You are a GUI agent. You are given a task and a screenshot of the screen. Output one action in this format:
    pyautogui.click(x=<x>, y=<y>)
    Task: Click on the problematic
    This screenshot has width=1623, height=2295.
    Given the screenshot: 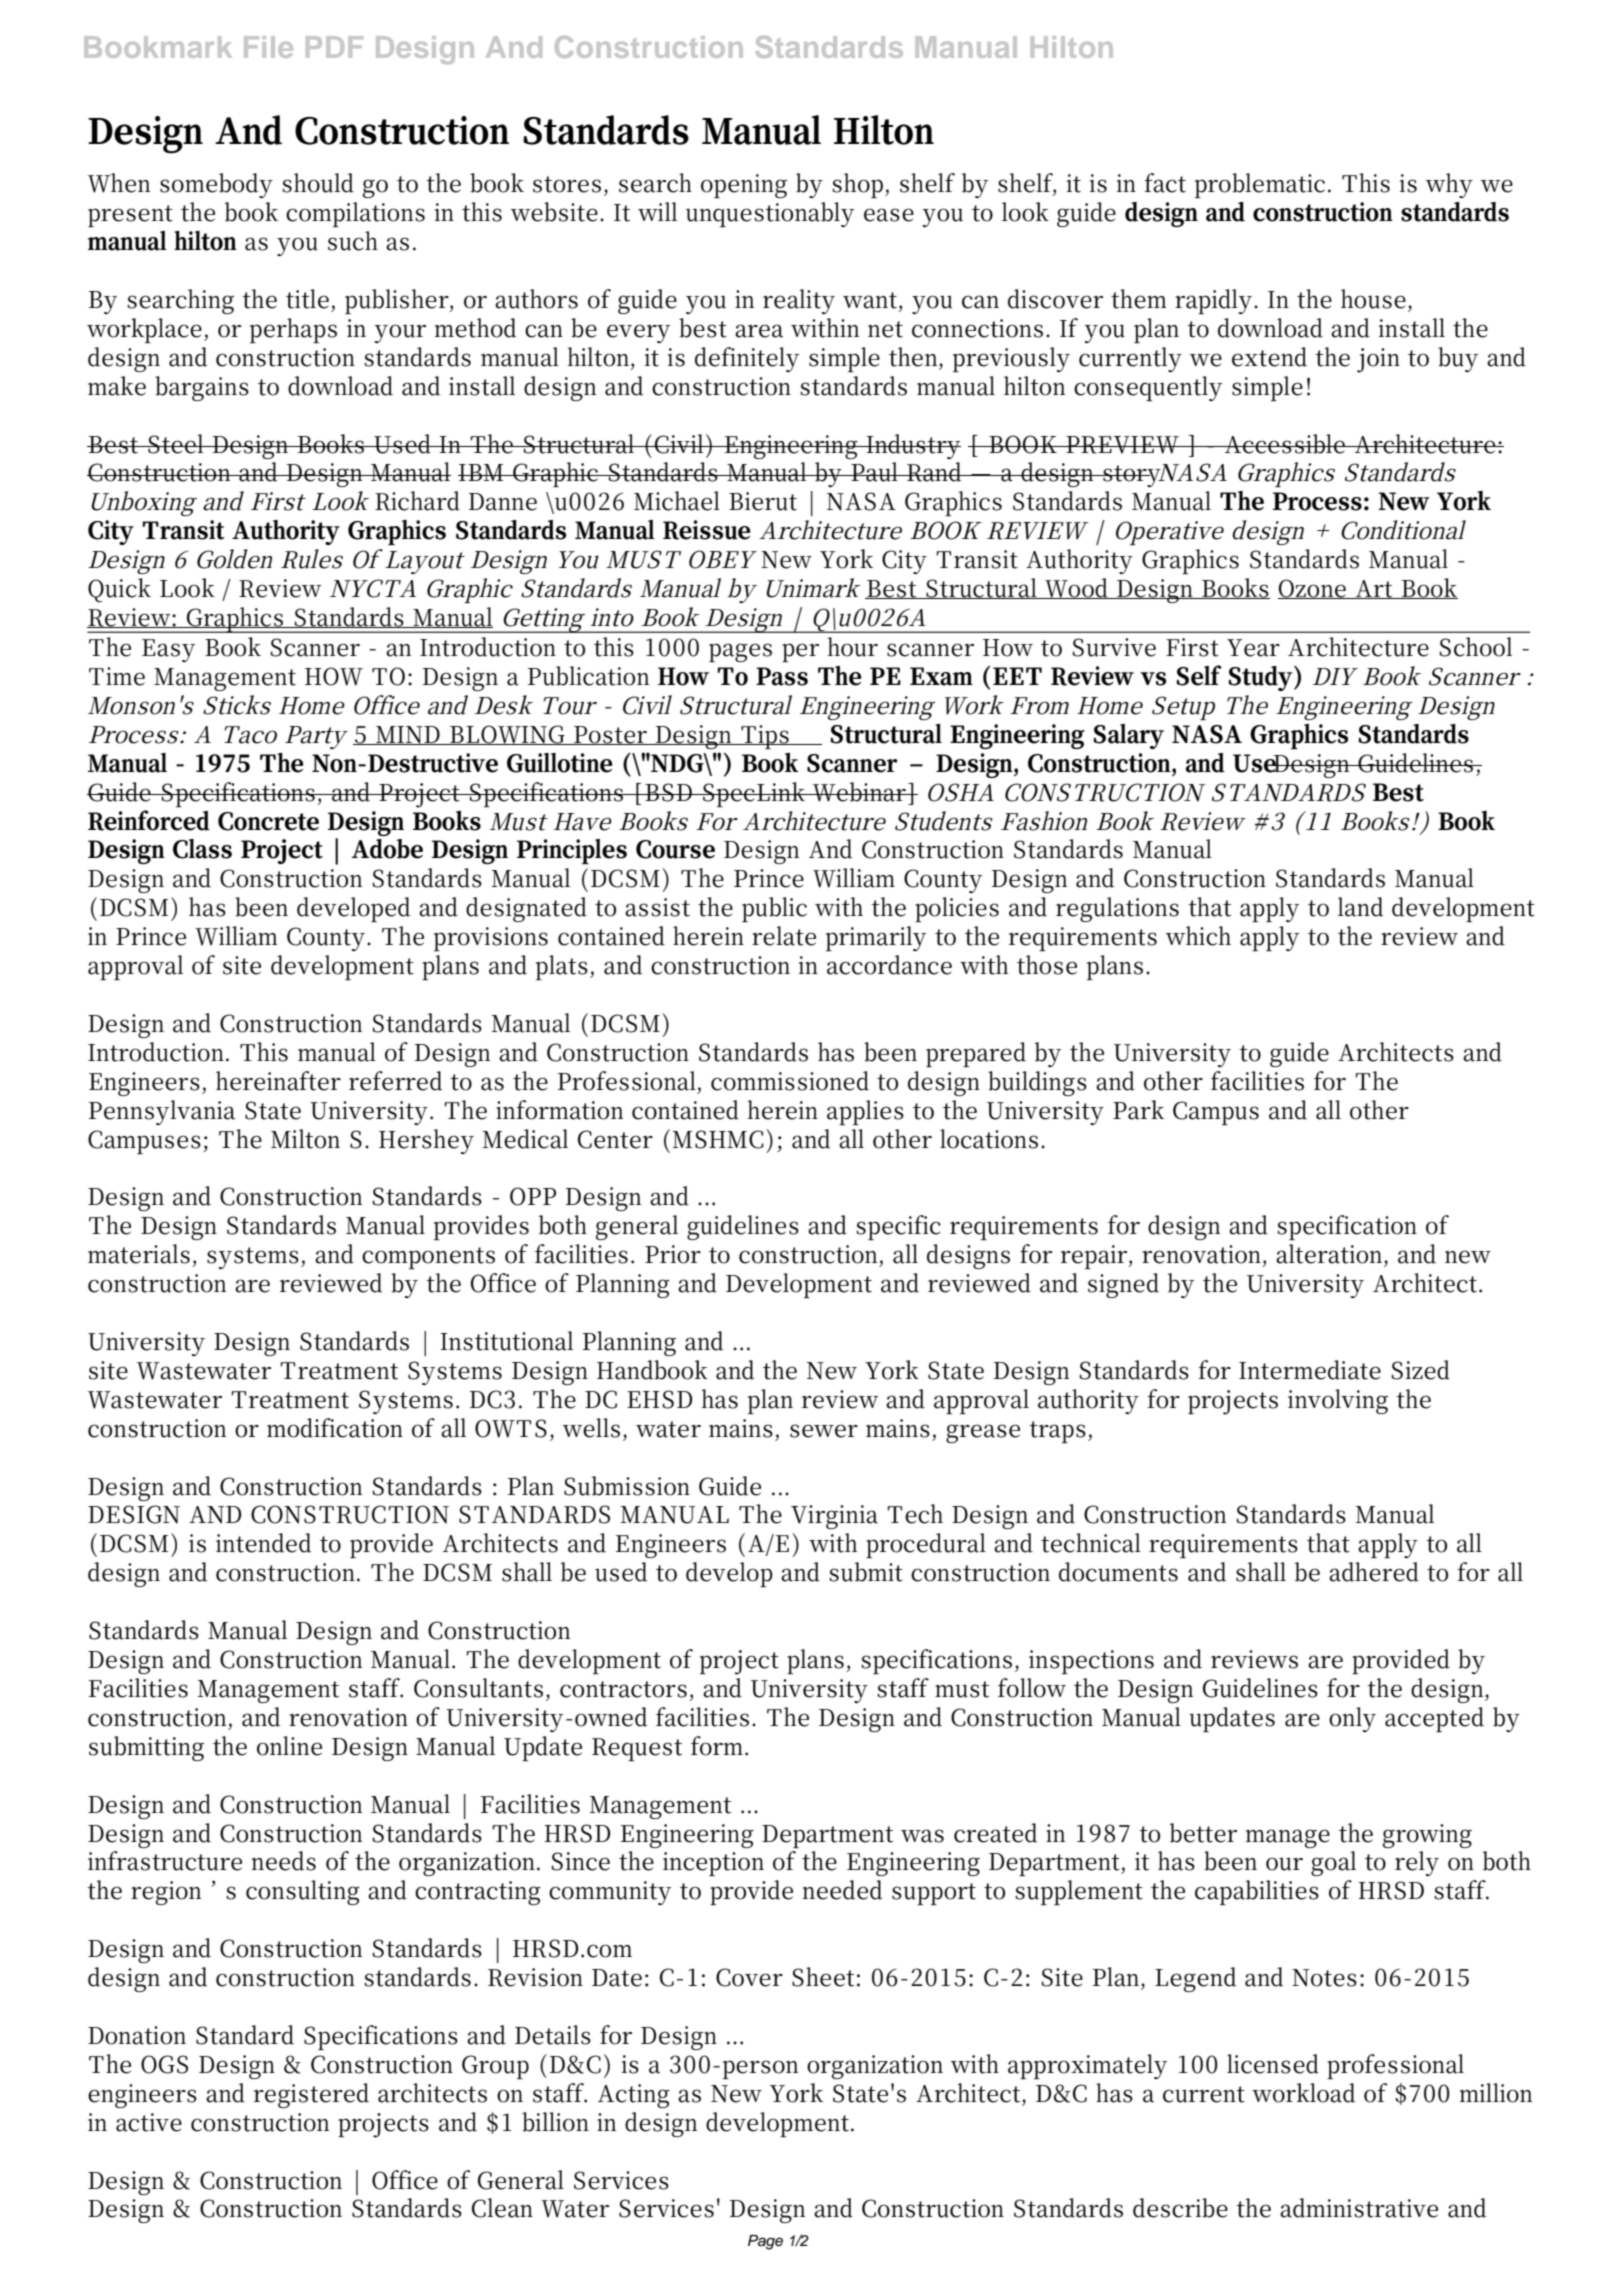 What is the action you would take?
    pyautogui.click(x=1260, y=185)
